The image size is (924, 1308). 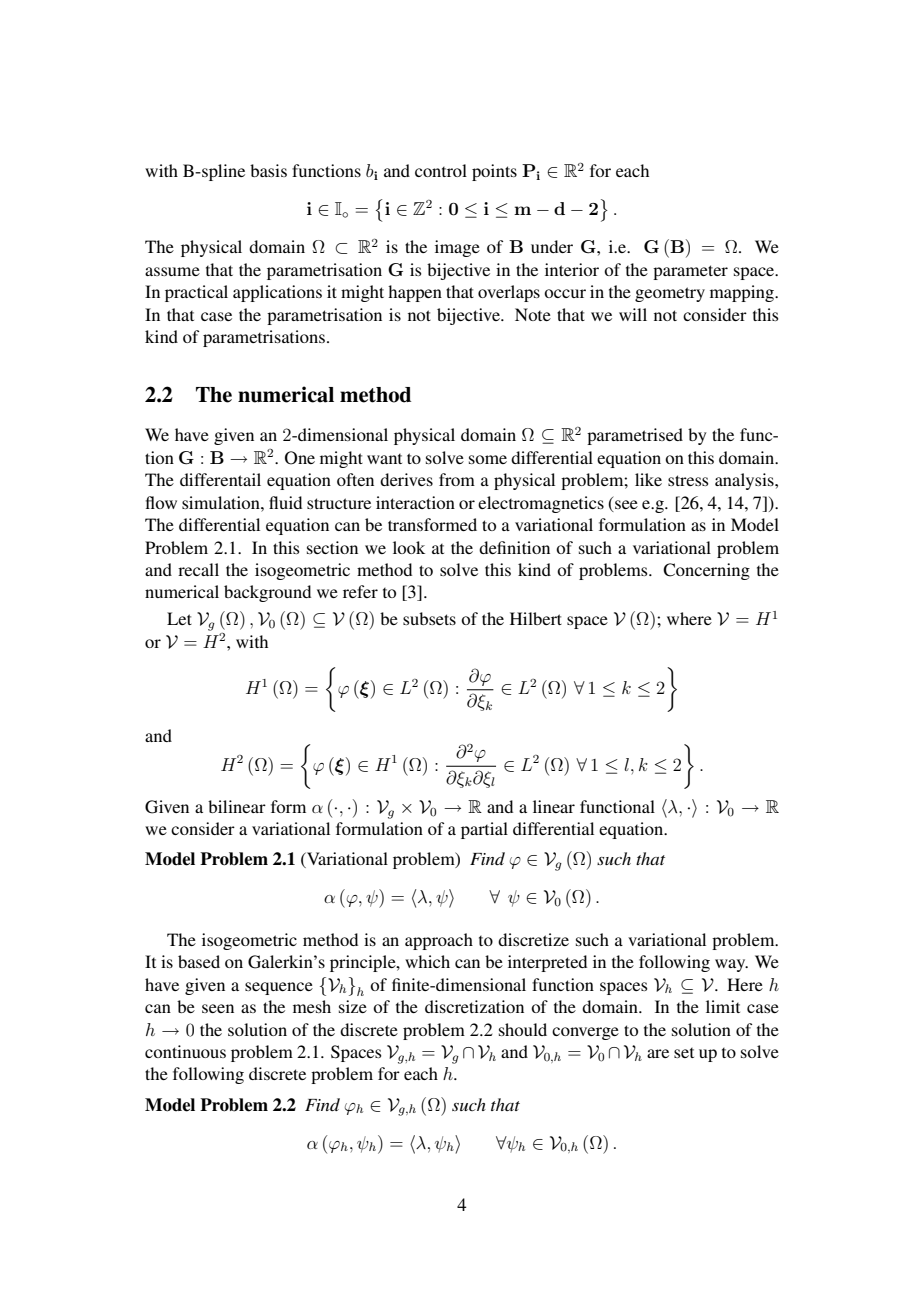 I want to click on are, so click(x=658, y=1053).
